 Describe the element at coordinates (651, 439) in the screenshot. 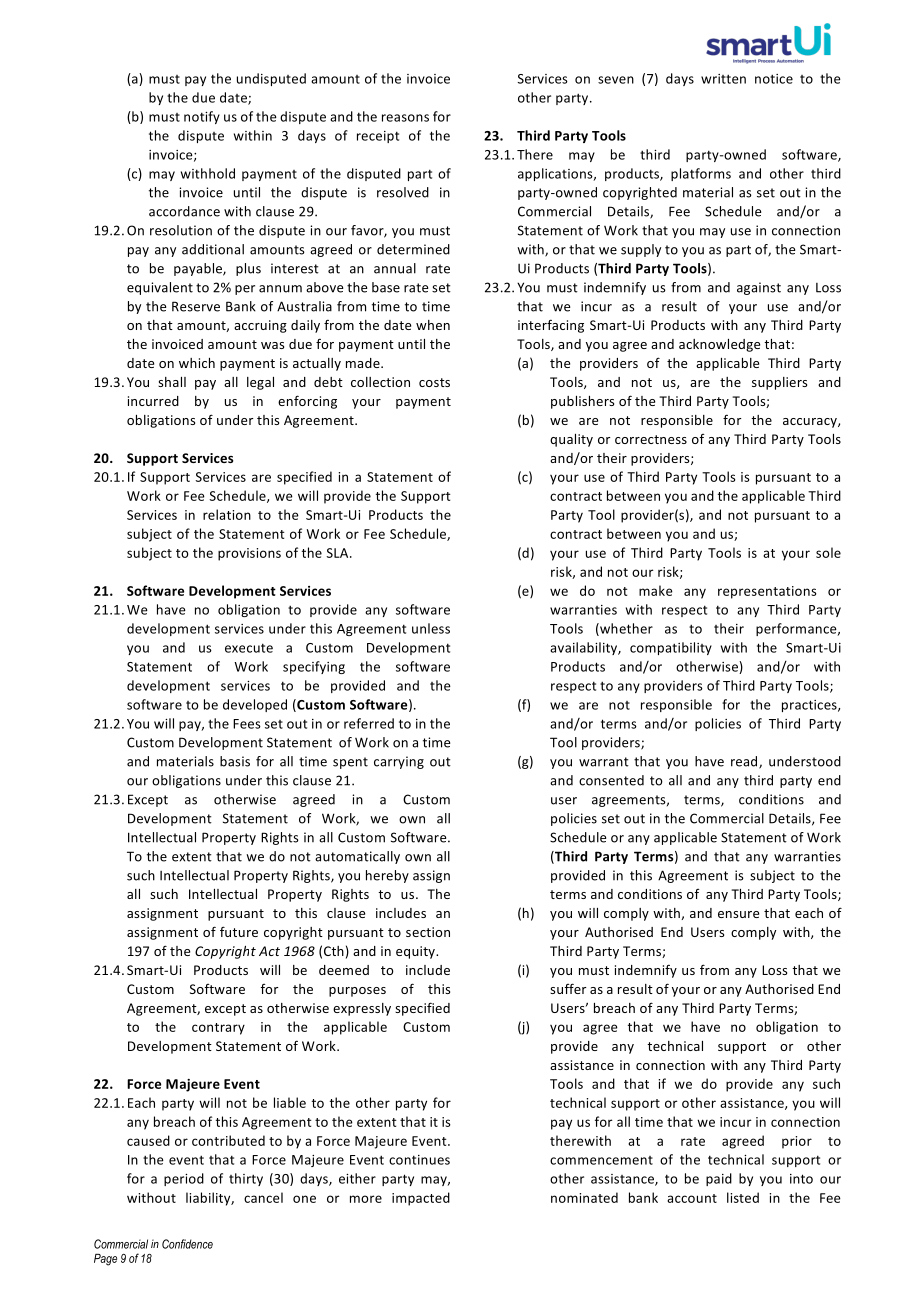

I see `correctness` at that location.
